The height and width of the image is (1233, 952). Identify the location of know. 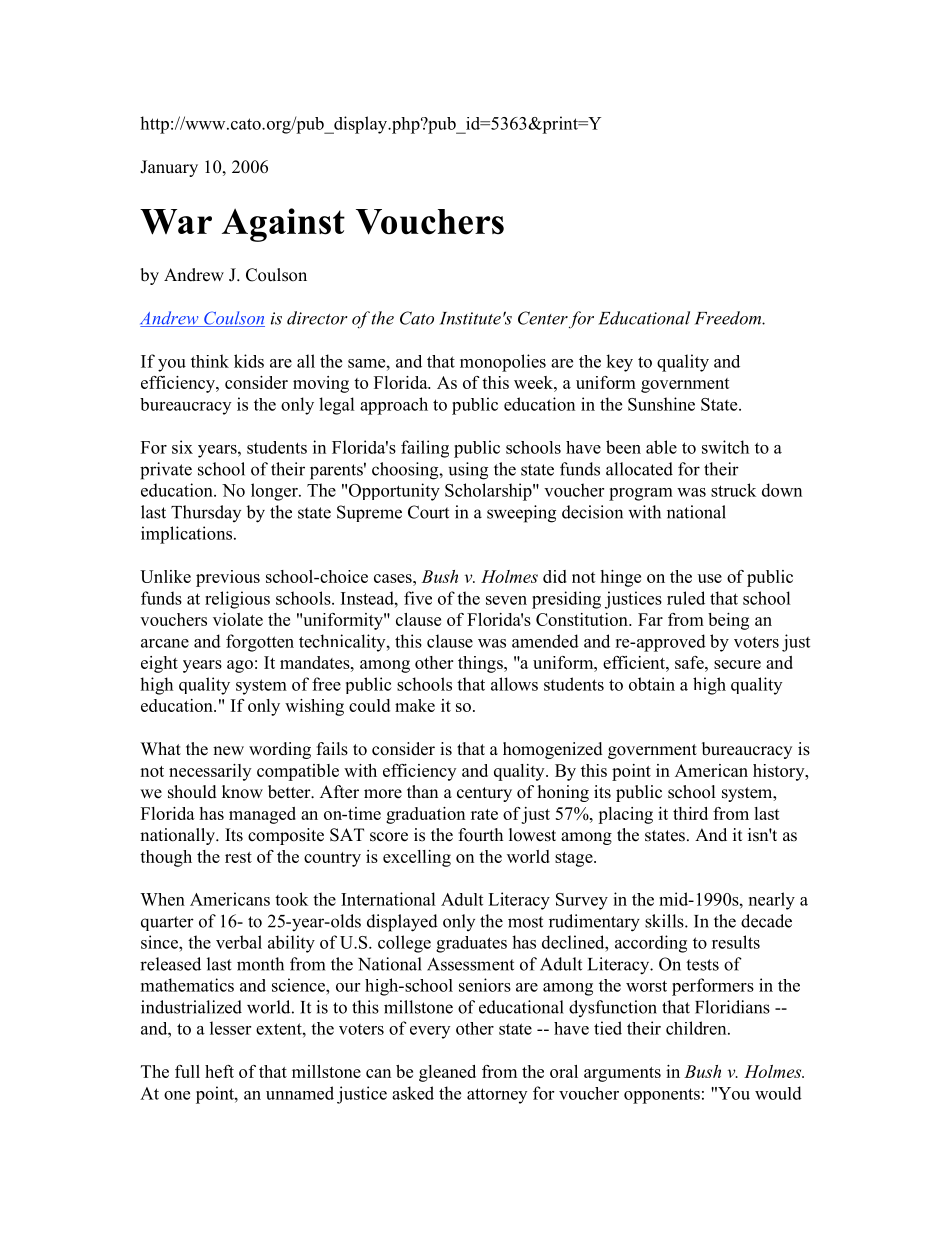
(242, 792).
